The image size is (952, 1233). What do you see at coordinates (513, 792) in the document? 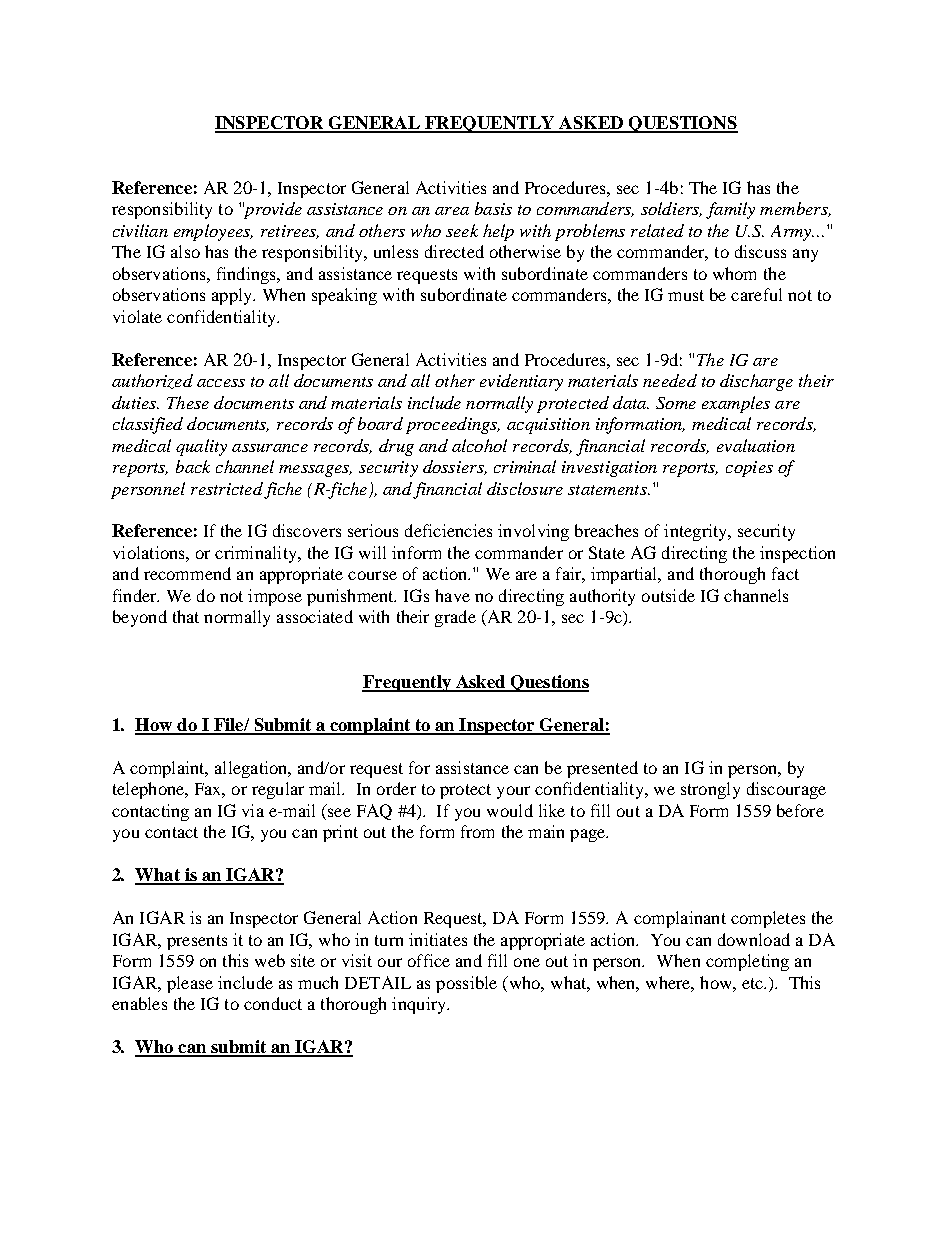
I see `your` at bounding box center [513, 792].
